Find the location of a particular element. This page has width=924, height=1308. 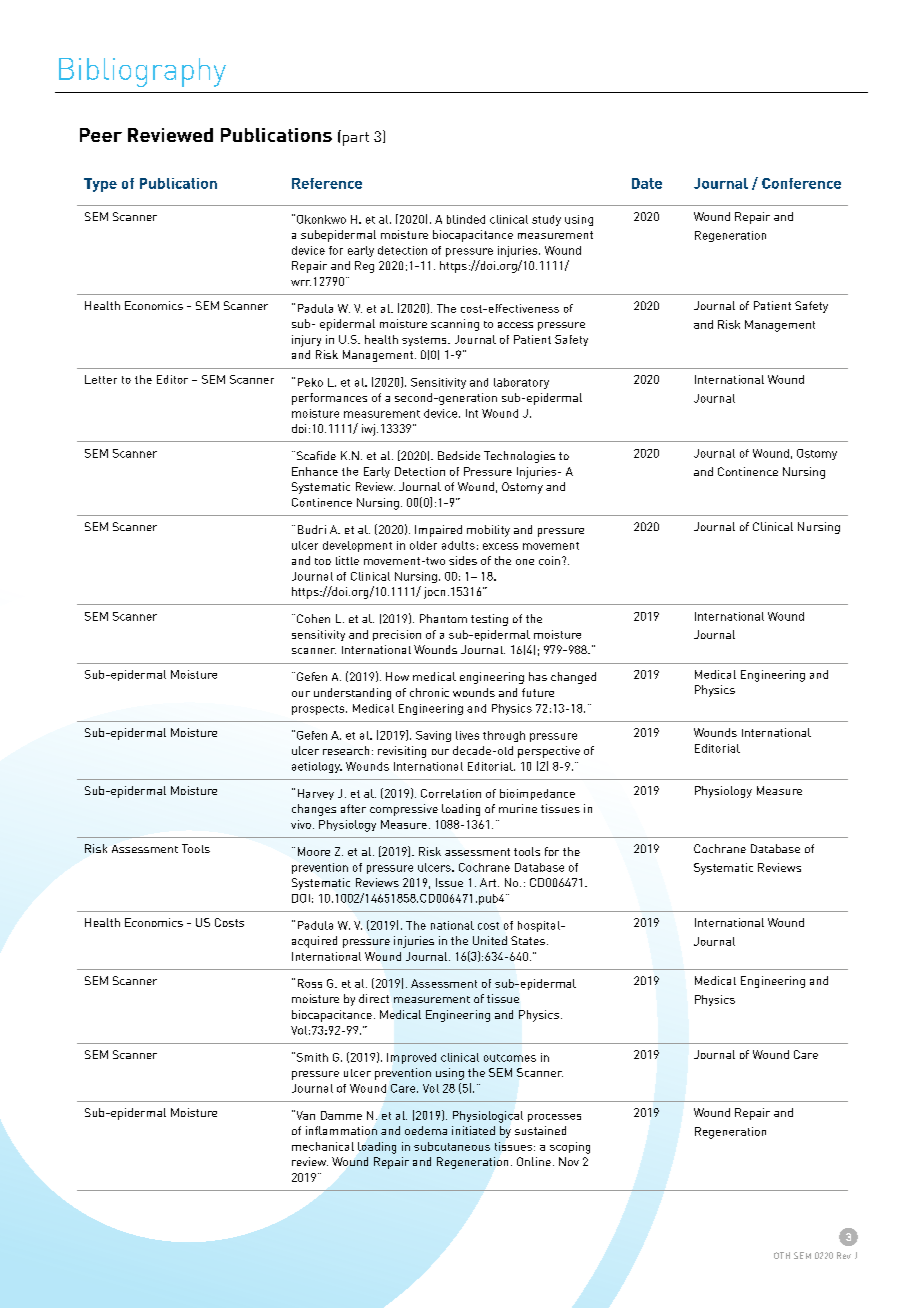

mechanical is located at coordinates (323, 1146).
